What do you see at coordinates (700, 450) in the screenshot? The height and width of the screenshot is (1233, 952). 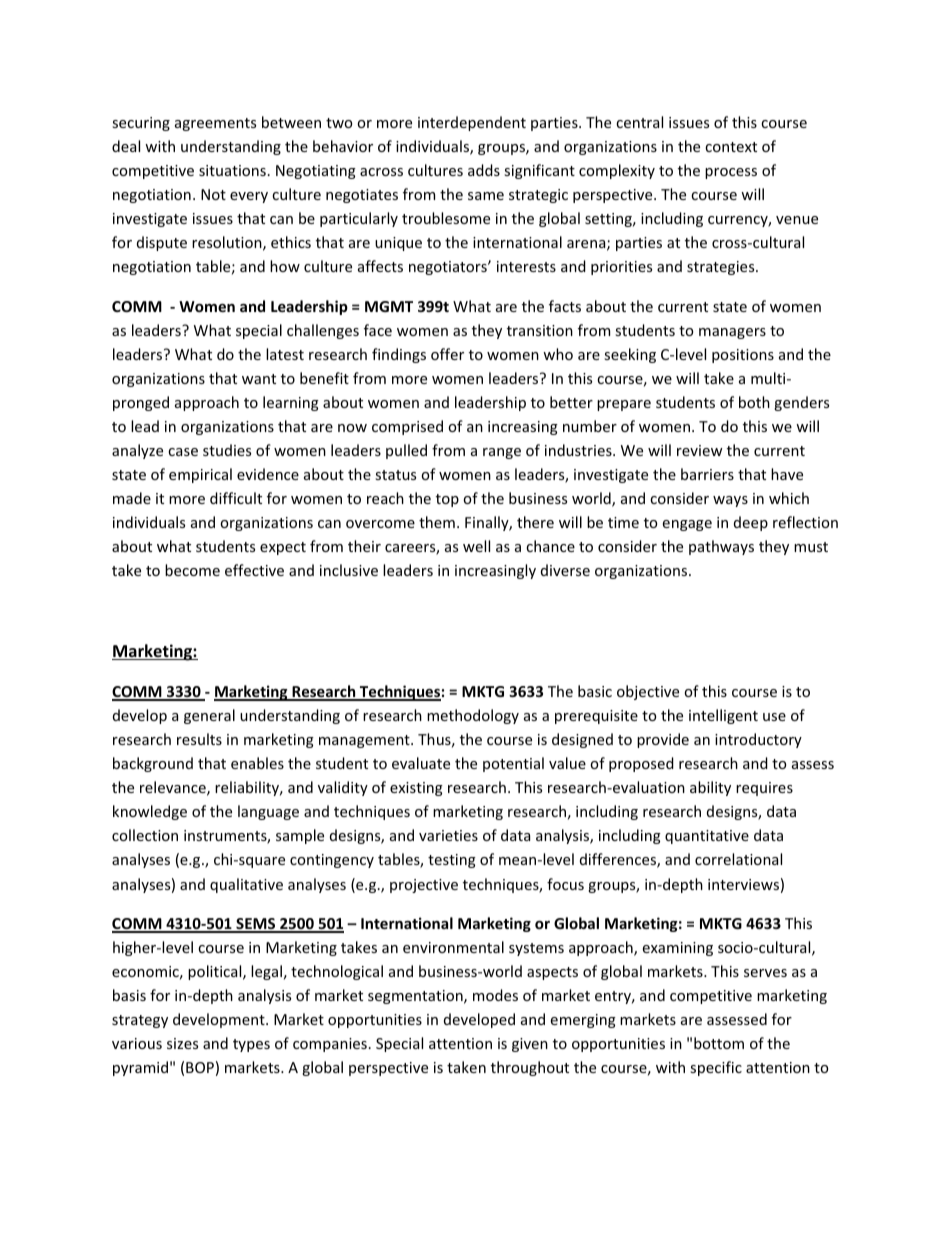 I see `review` at bounding box center [700, 450].
